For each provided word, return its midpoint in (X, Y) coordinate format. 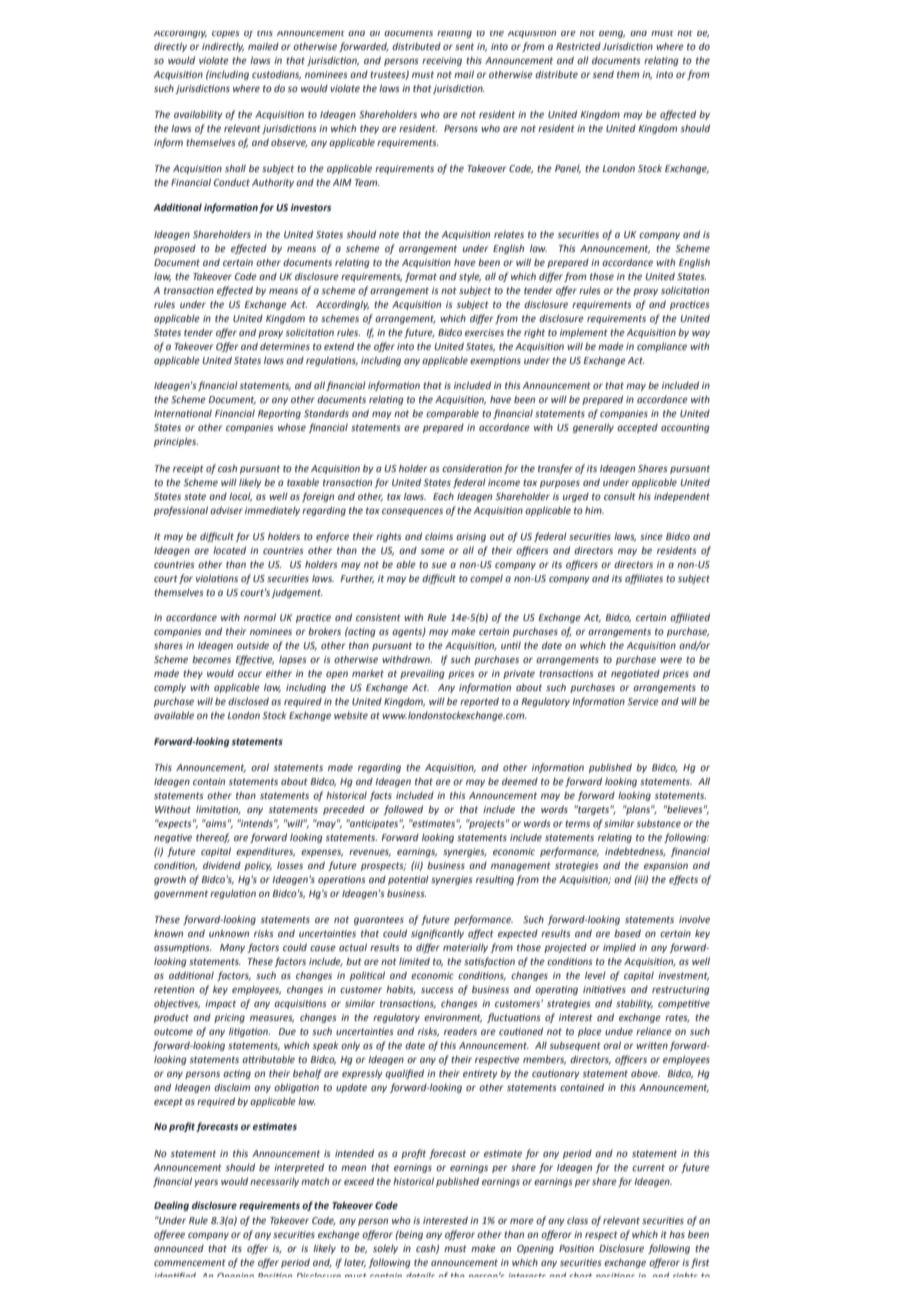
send (603, 74)
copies (226, 34)
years (206, 1183)
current (648, 1167)
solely (385, 1249)
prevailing (422, 674)
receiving (442, 61)
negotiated (635, 674)
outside (253, 645)
